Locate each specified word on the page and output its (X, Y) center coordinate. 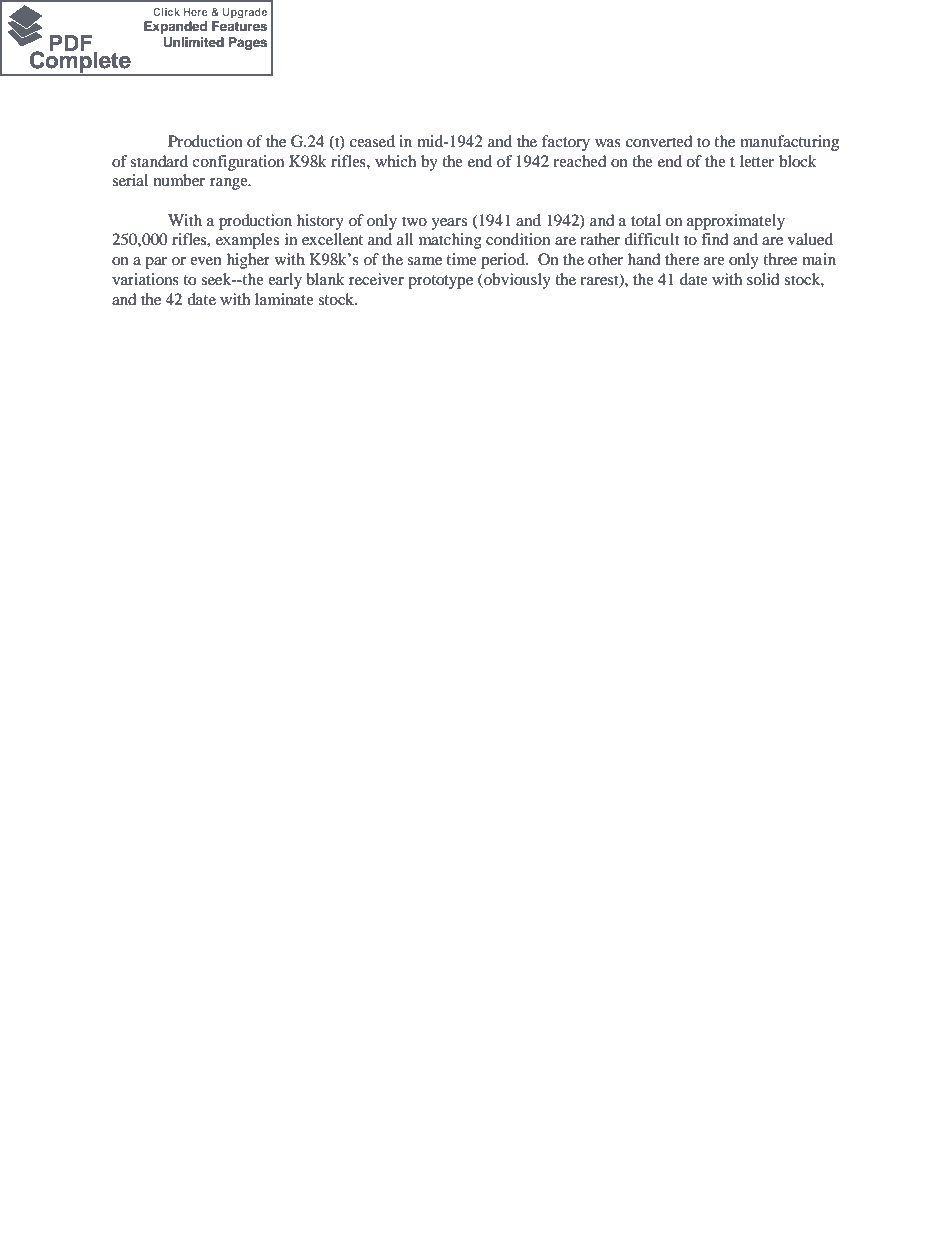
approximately (736, 222)
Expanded (175, 27)
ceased (372, 141)
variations (145, 279)
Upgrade (245, 13)
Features (239, 26)
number (179, 180)
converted (659, 141)
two (414, 221)
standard (159, 161)
